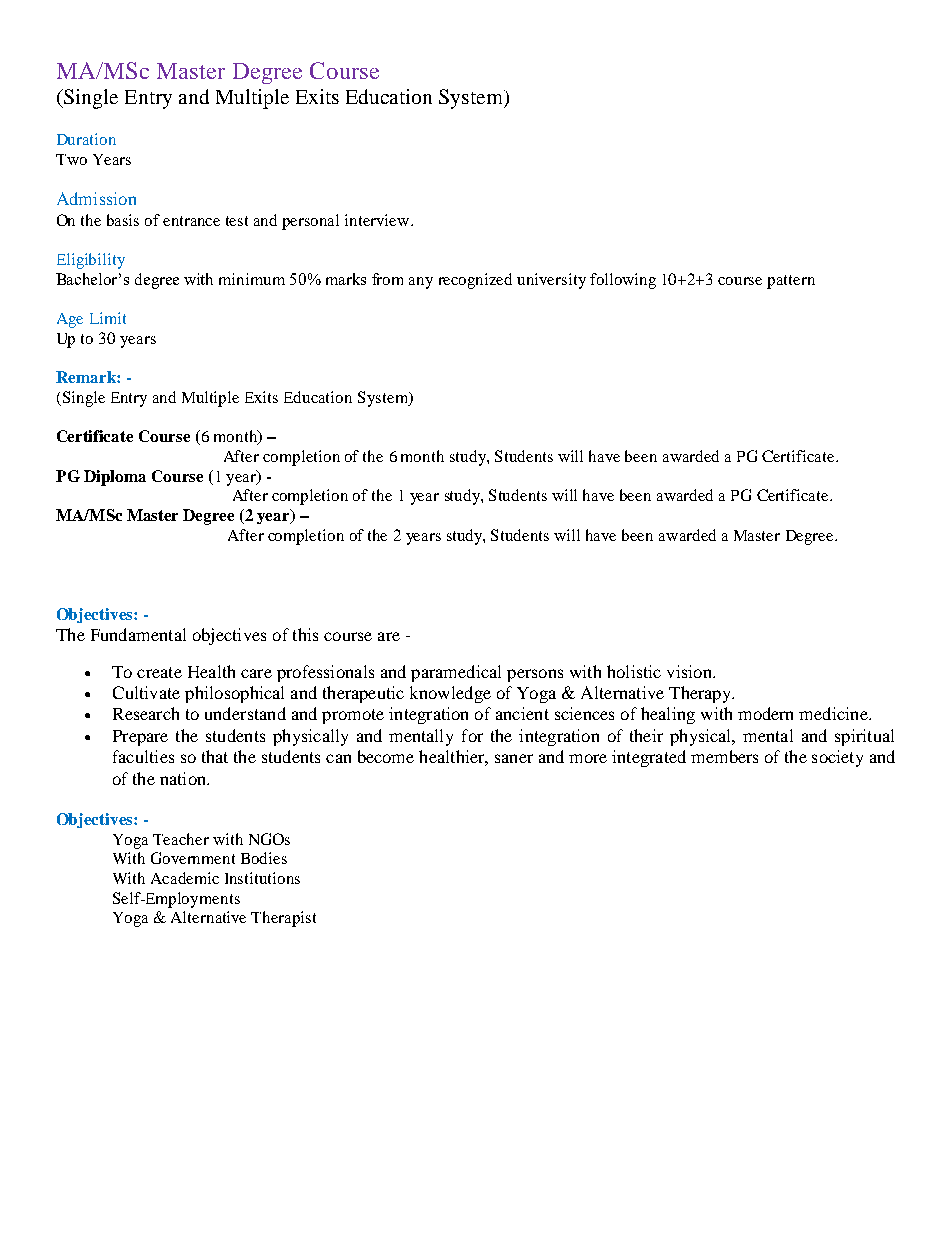  I want to click on Academic, so click(185, 878).
